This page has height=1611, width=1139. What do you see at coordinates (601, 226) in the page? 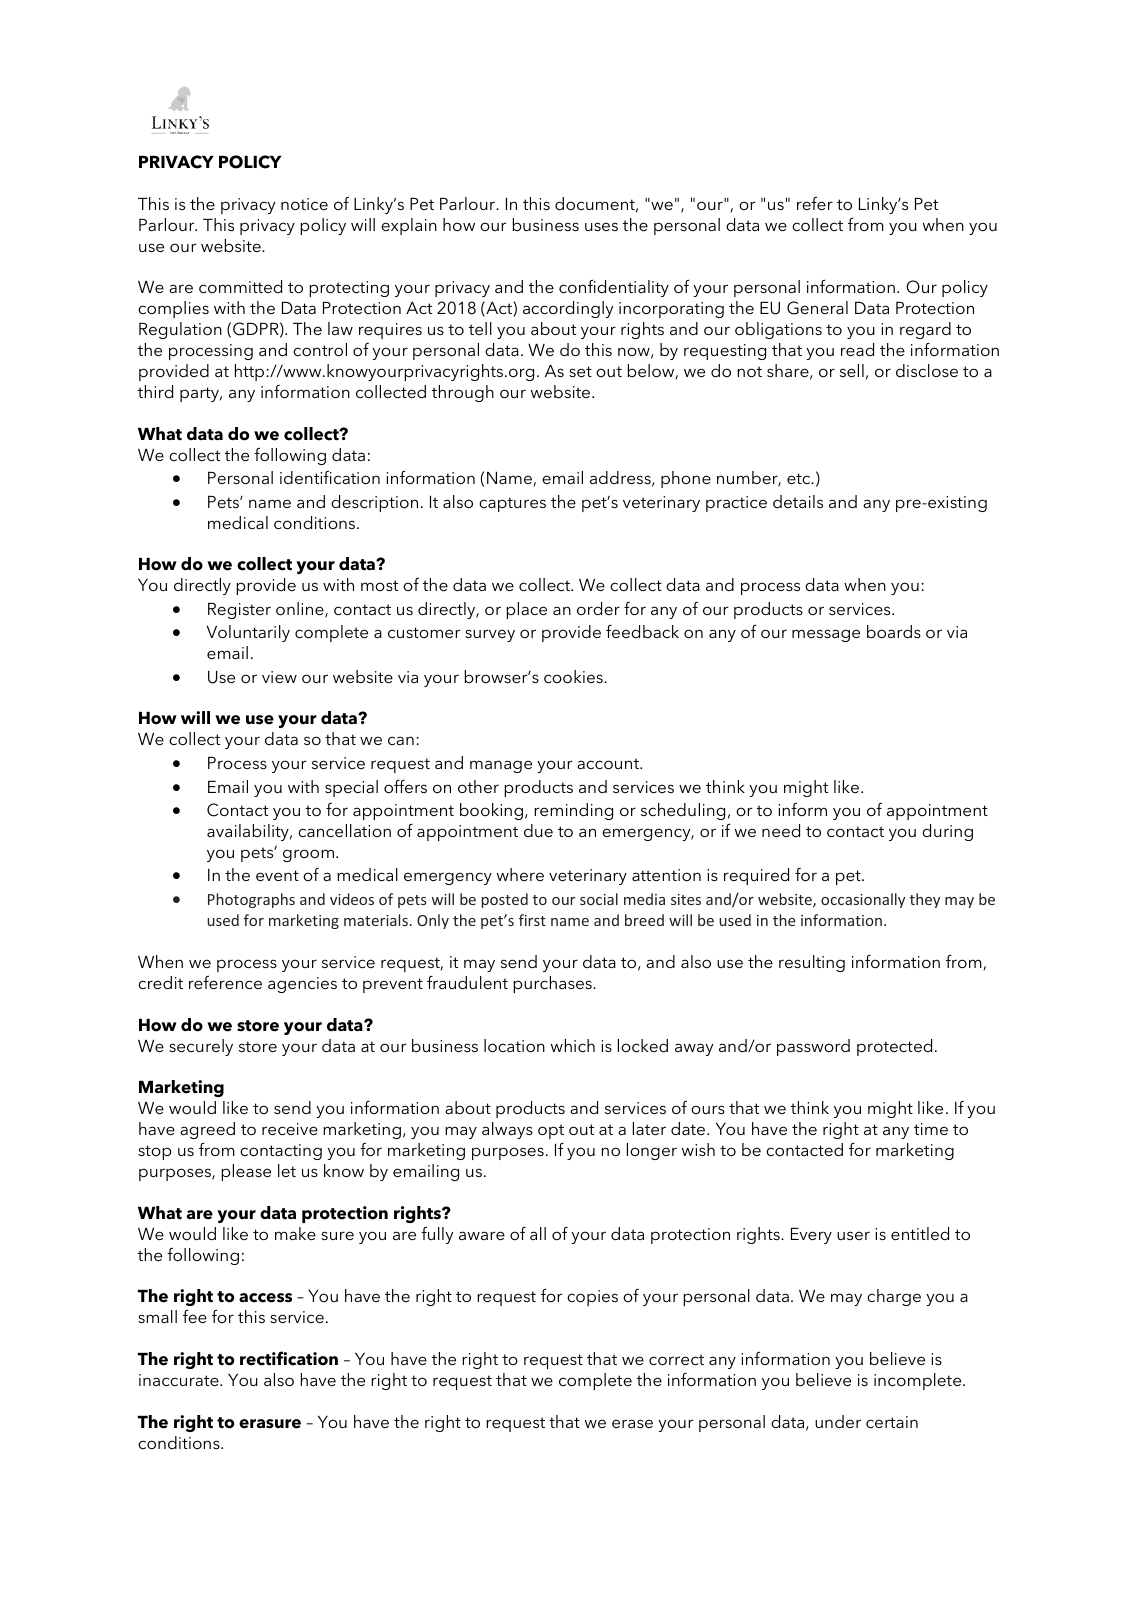
I see `uses` at bounding box center [601, 226].
